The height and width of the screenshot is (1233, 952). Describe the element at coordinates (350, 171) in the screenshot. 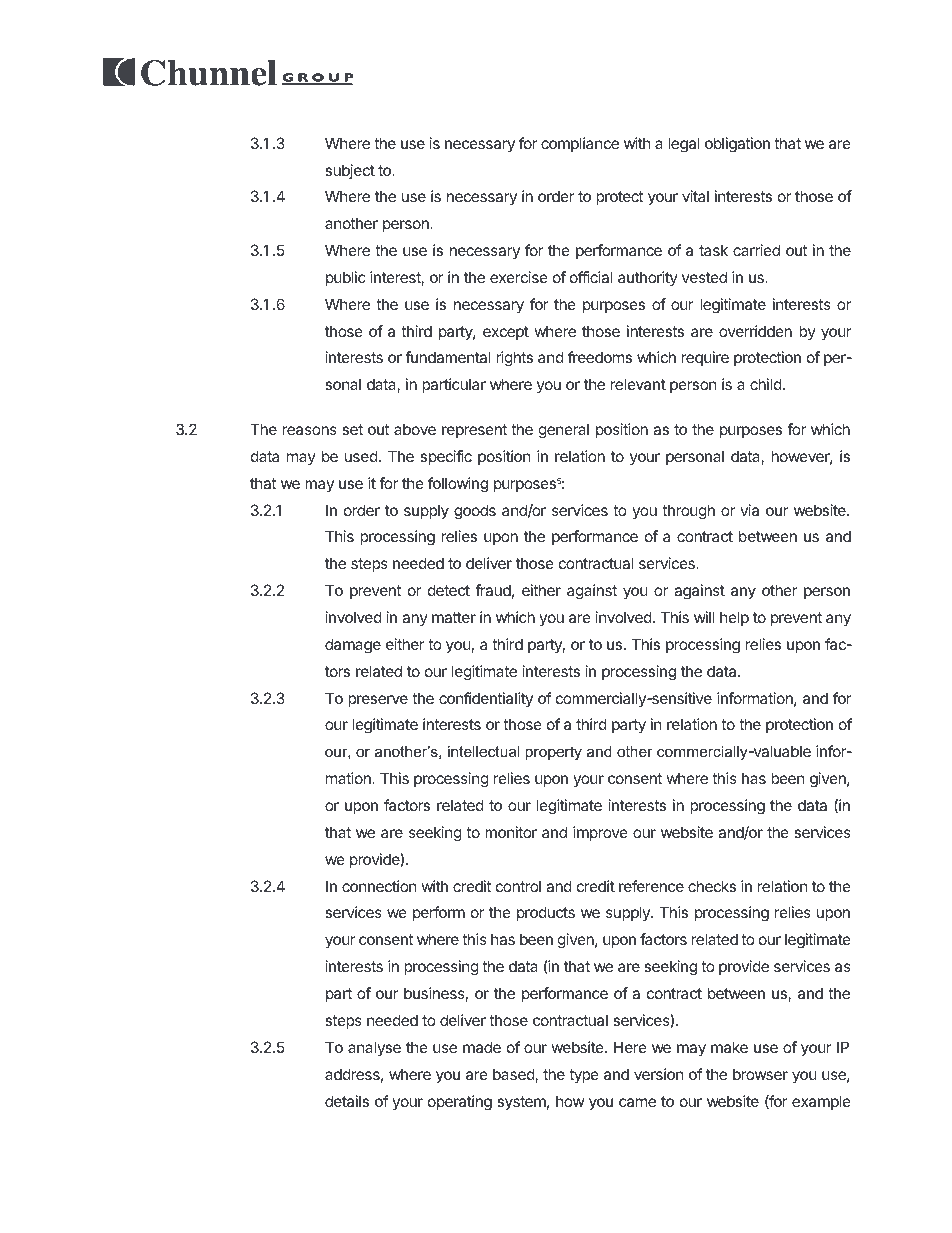

I see `subject` at that location.
